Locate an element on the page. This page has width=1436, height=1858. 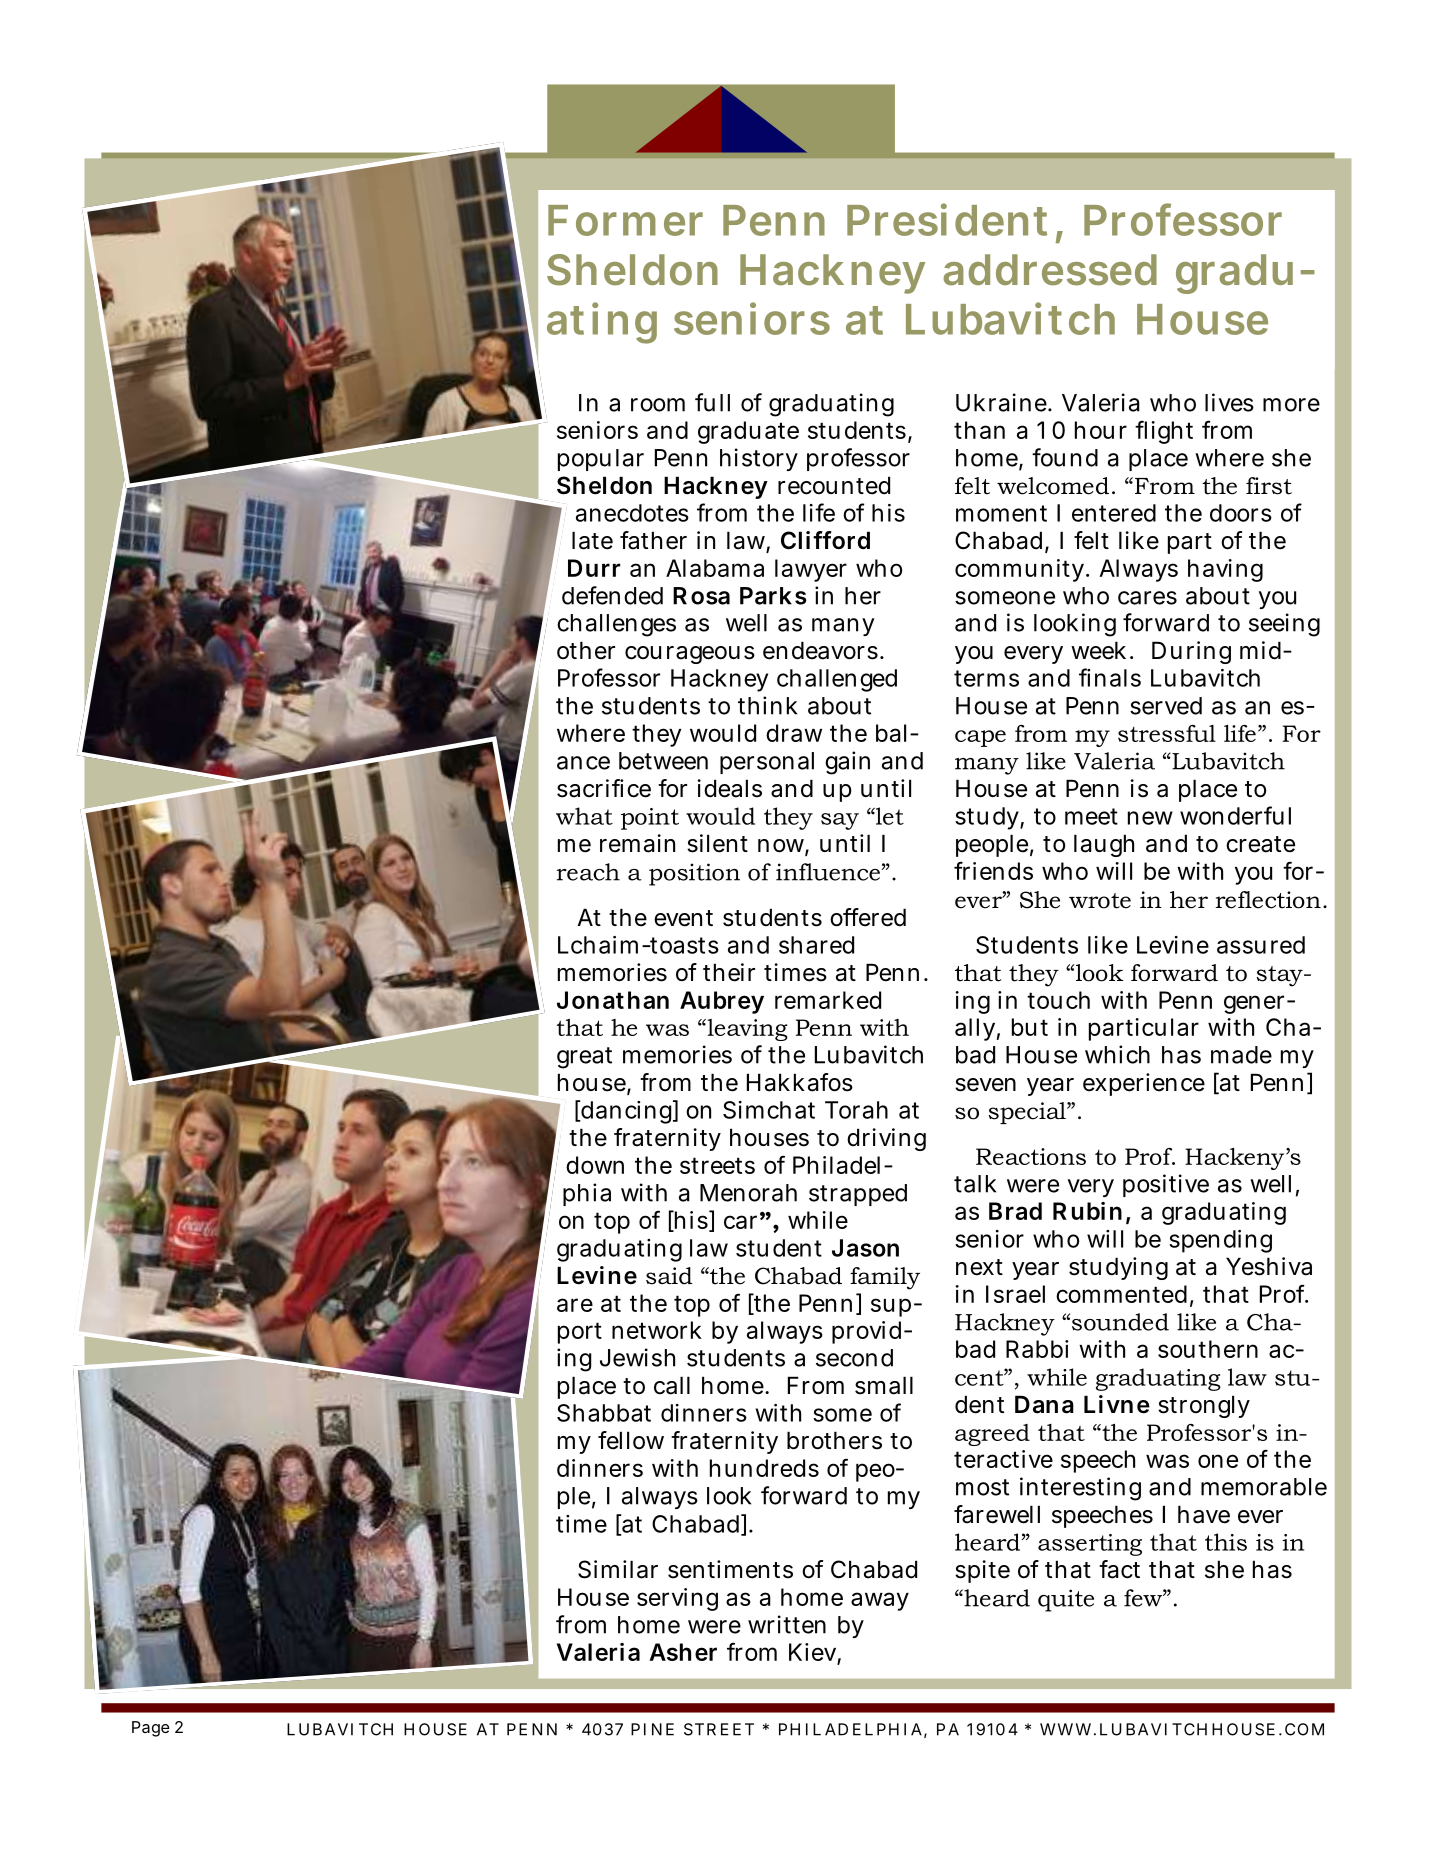
Asher is located at coordinates (683, 1652).
